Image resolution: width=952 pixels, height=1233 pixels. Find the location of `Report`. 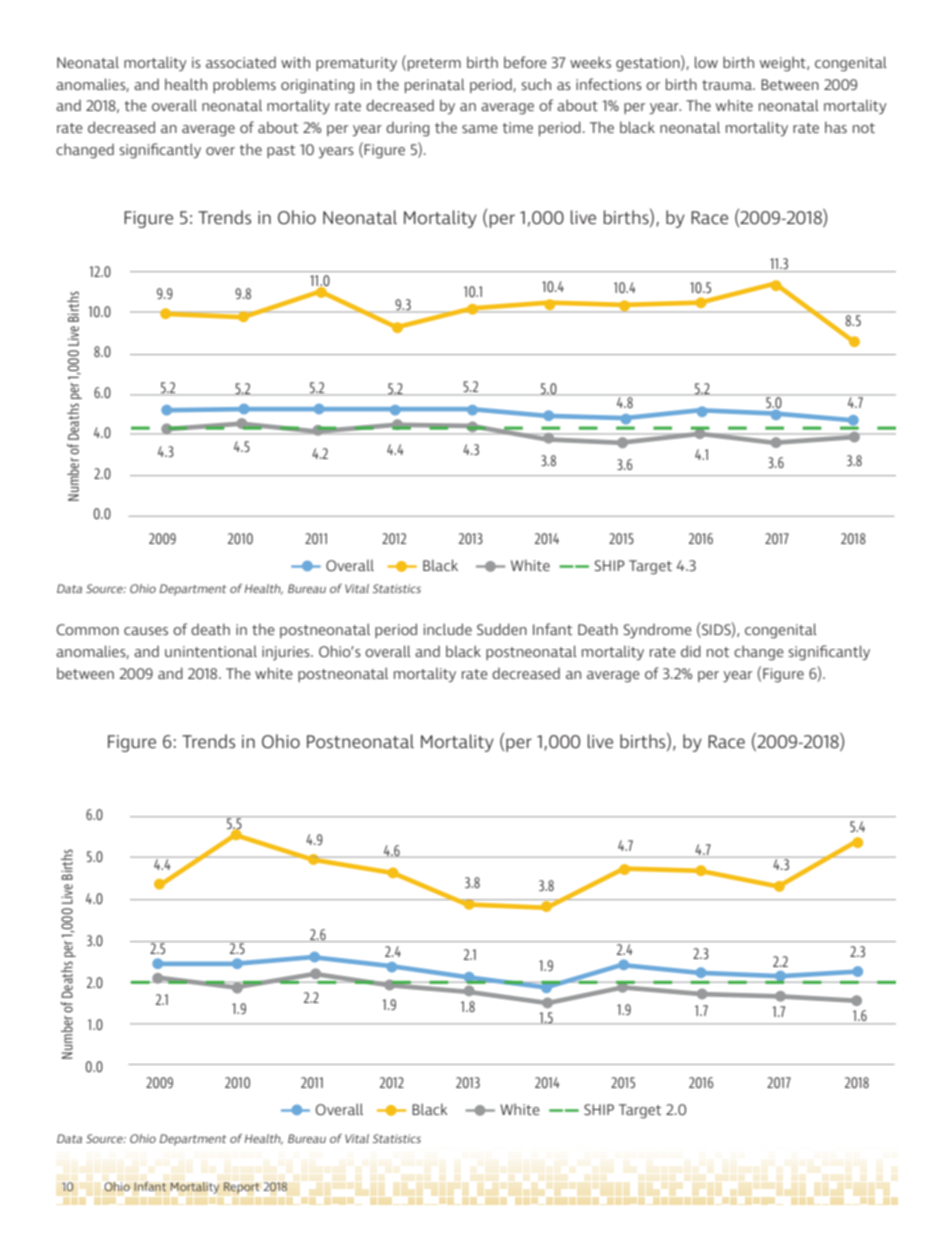

Report is located at coordinates (241, 1188).
